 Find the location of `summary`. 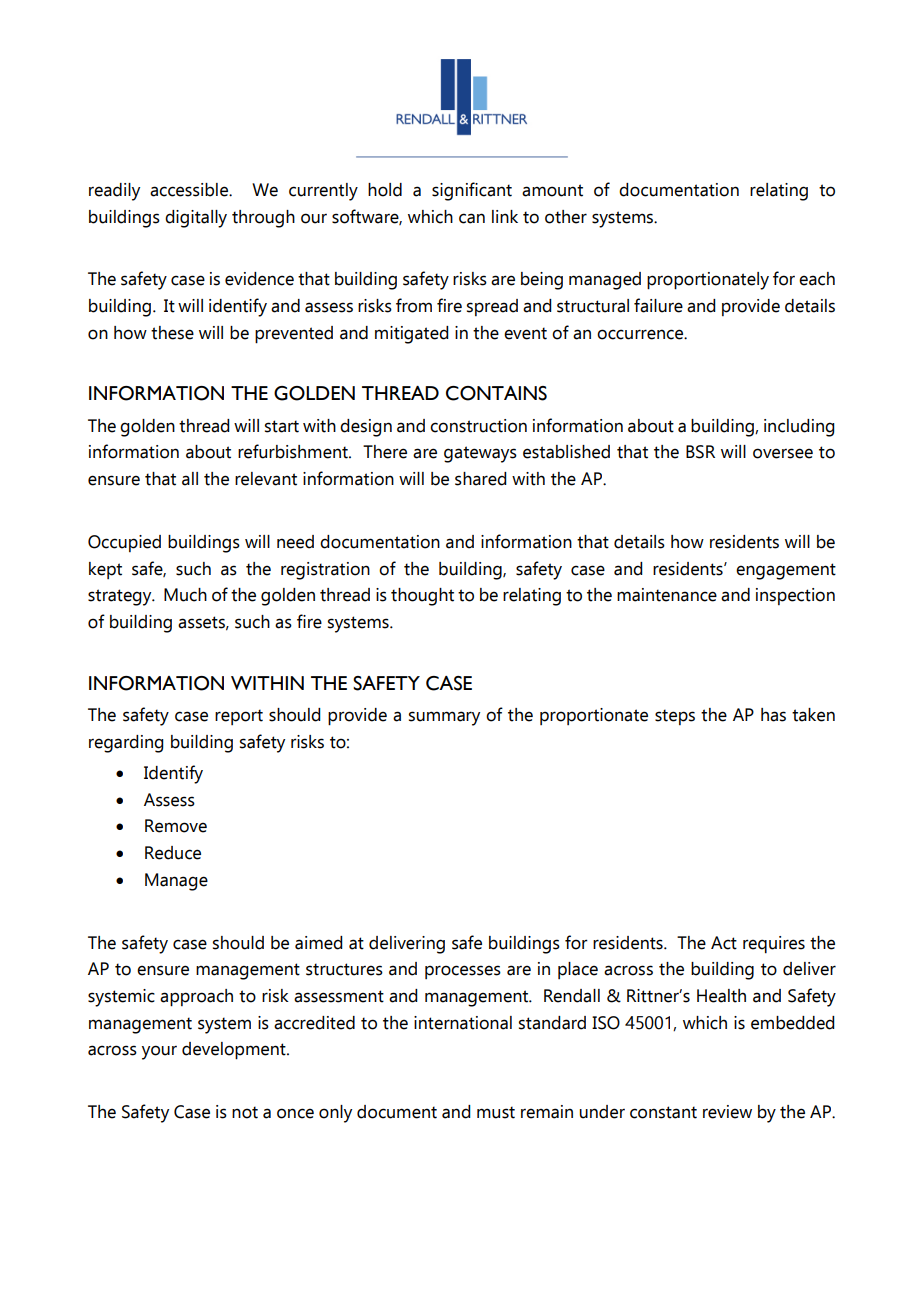

summary is located at coordinates (444, 718).
